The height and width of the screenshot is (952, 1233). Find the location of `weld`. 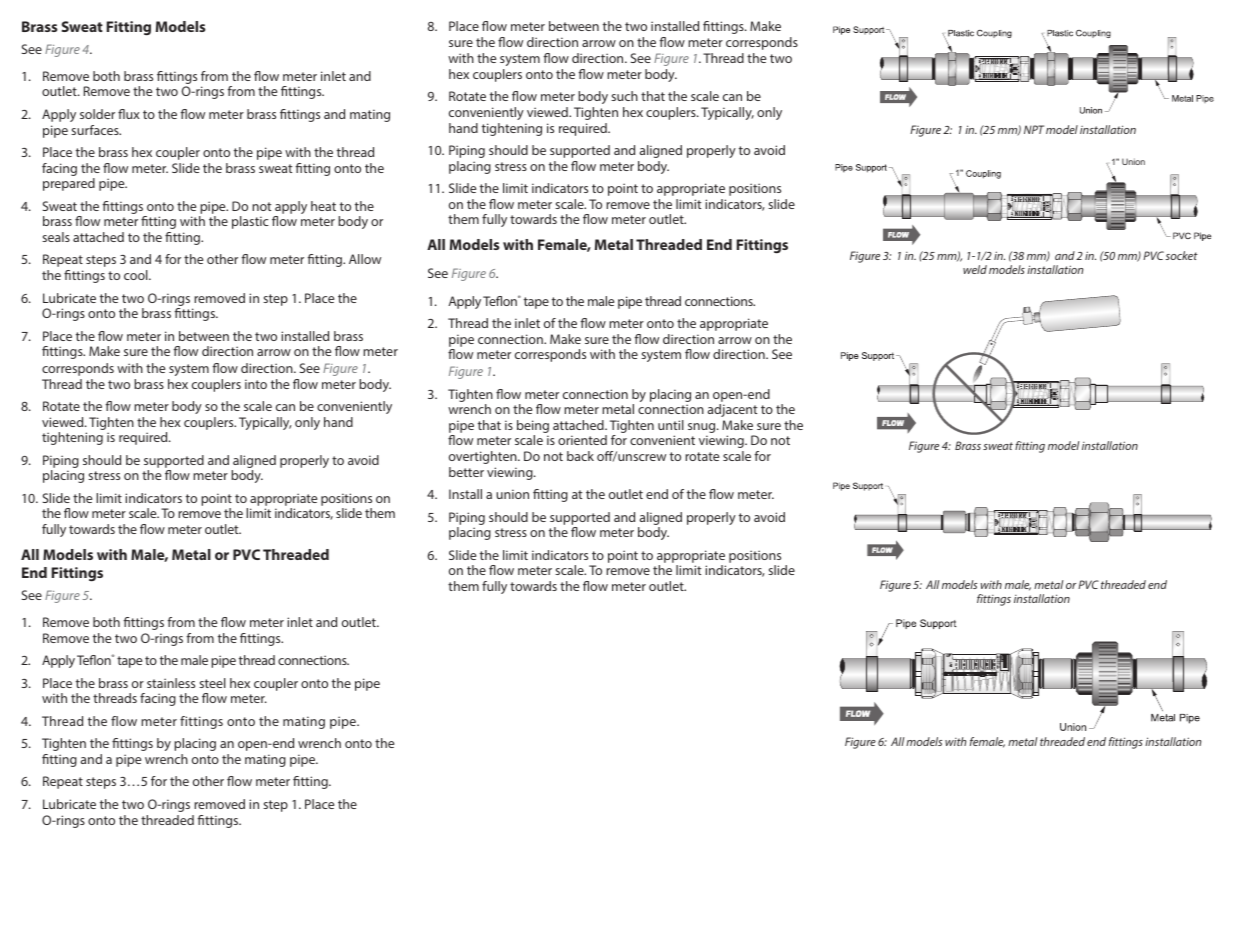

weld is located at coordinates (975, 269).
